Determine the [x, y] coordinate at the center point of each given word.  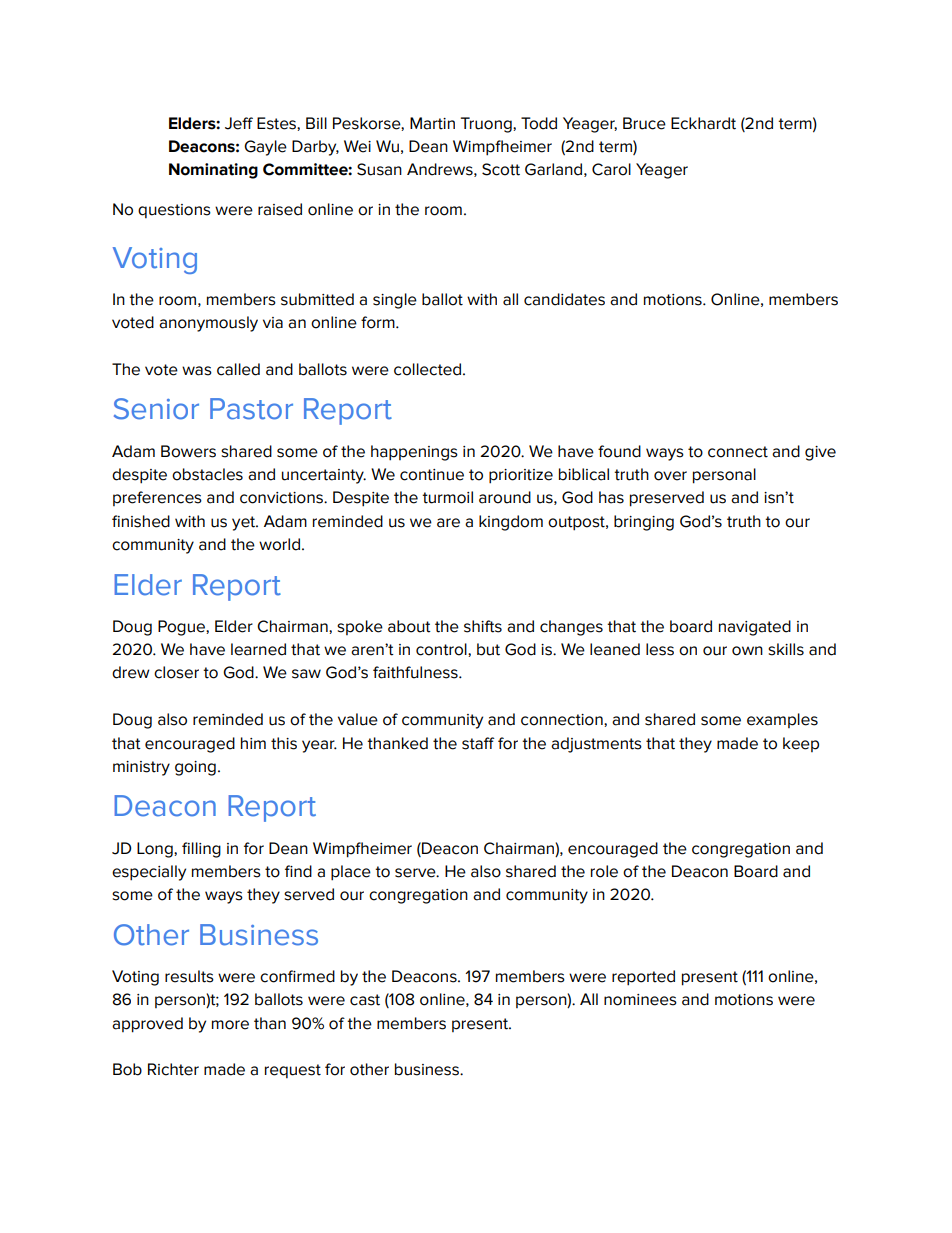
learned [258, 649]
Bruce [644, 123]
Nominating [213, 171]
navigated [755, 628]
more [230, 1025]
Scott [501, 169]
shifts [483, 626]
